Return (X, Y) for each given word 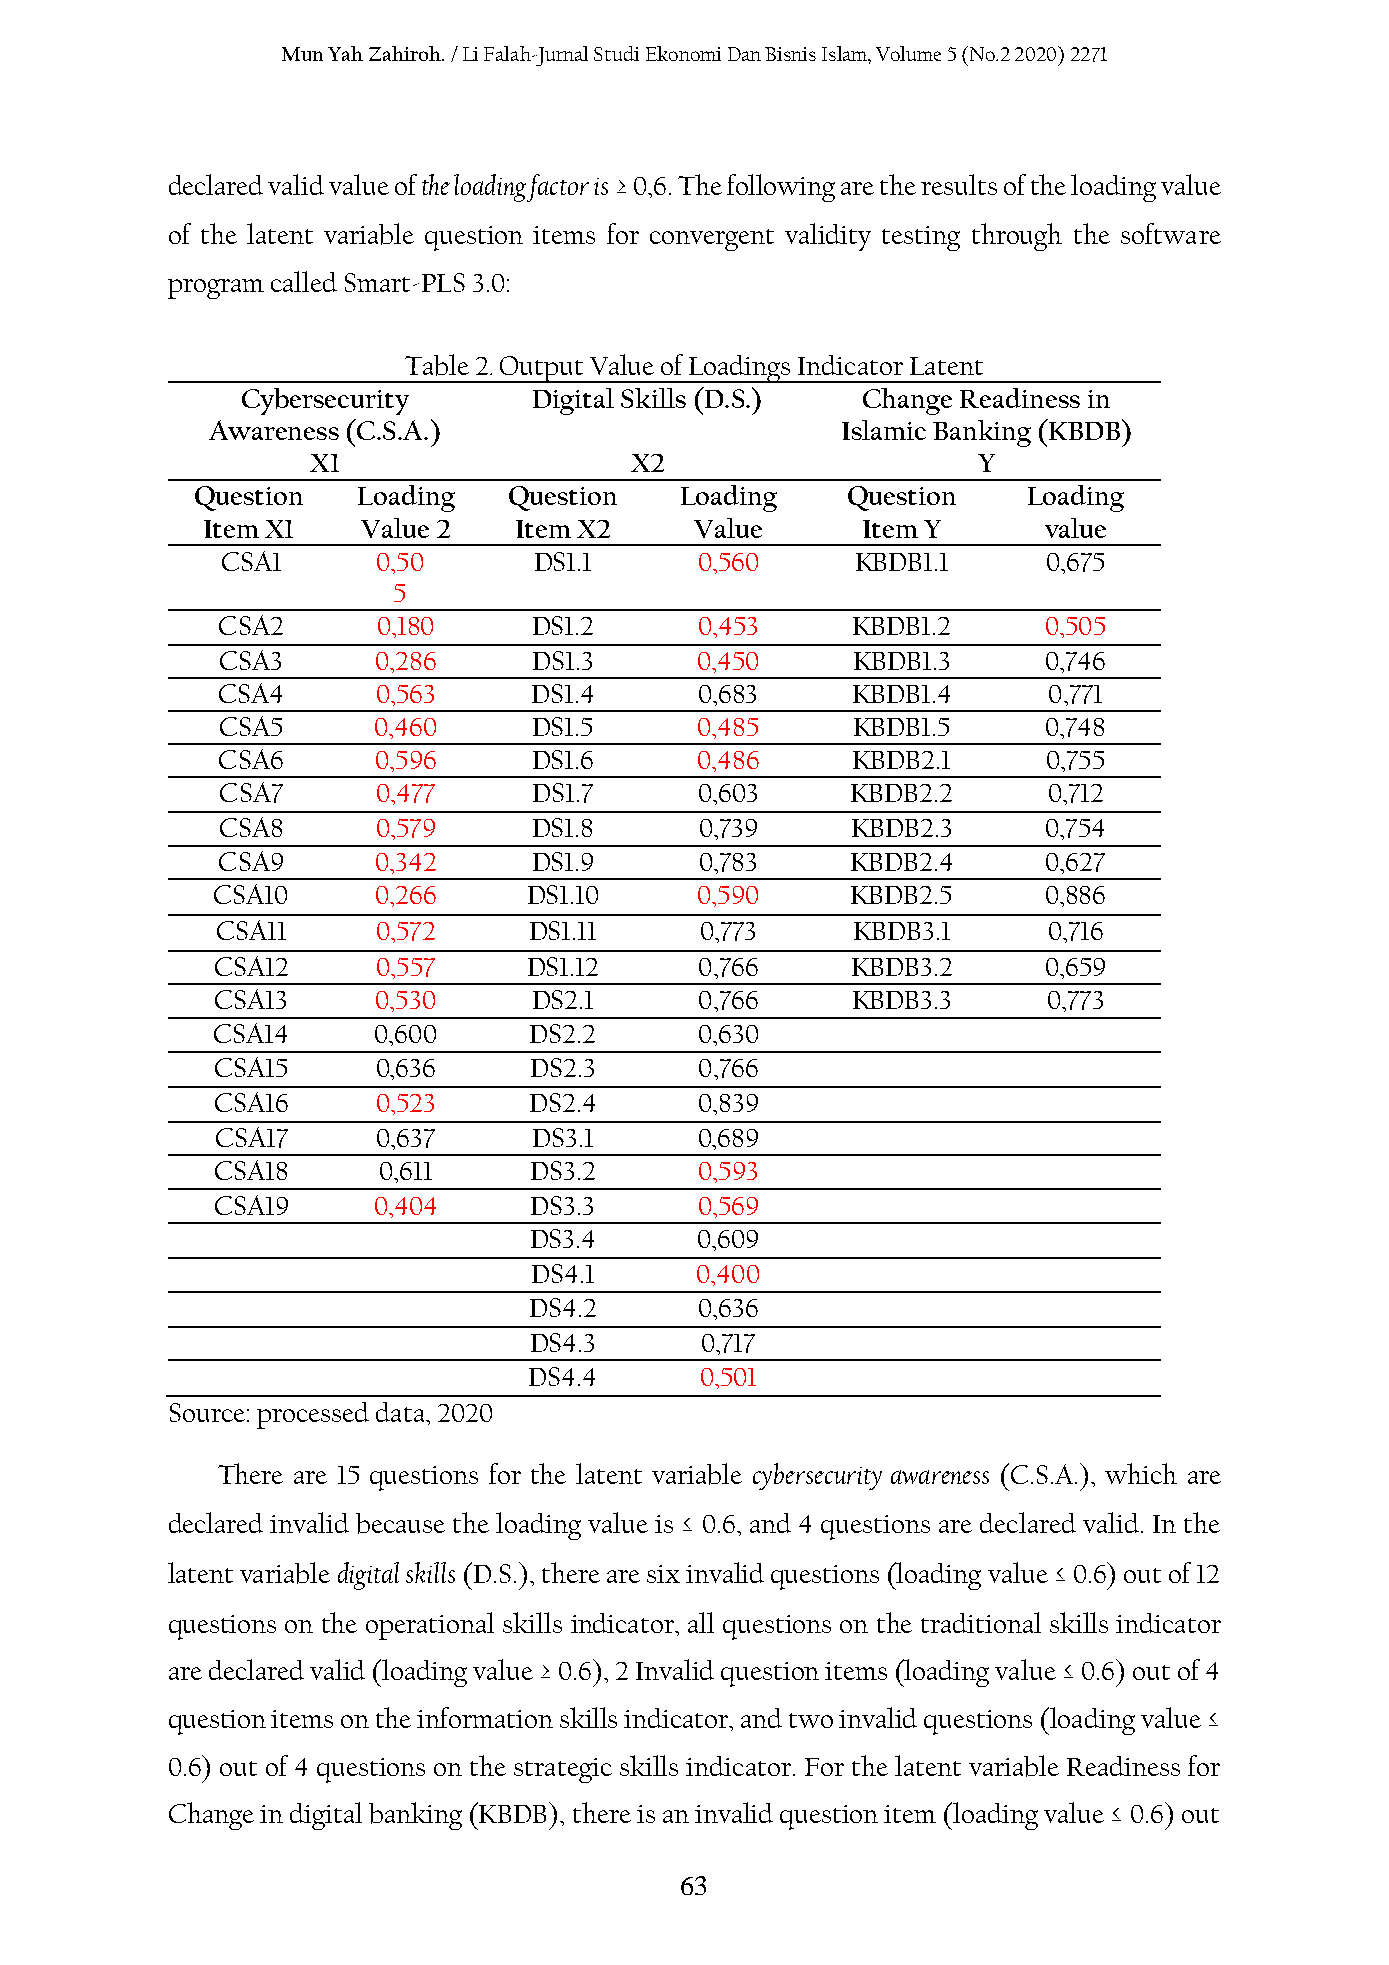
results (959, 184)
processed (313, 1415)
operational (430, 1626)
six (663, 1574)
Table (437, 365)
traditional (981, 1622)
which (1141, 1473)
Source (207, 1412)
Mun (302, 54)
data (401, 1412)
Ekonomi (683, 53)
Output (542, 369)
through (1017, 237)
